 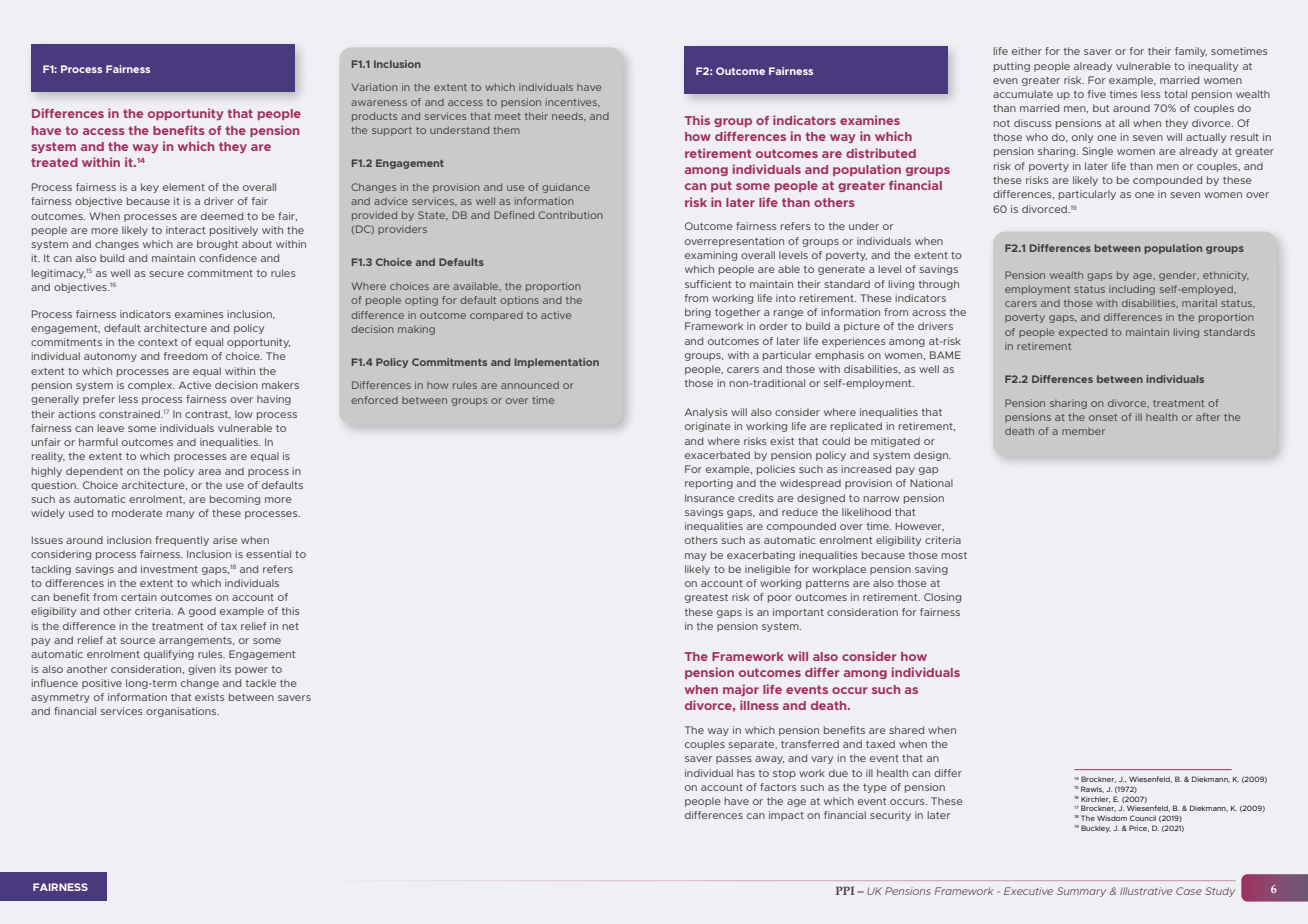 What do you see at coordinates (182, 712) in the image?
I see `organisations` at bounding box center [182, 712].
